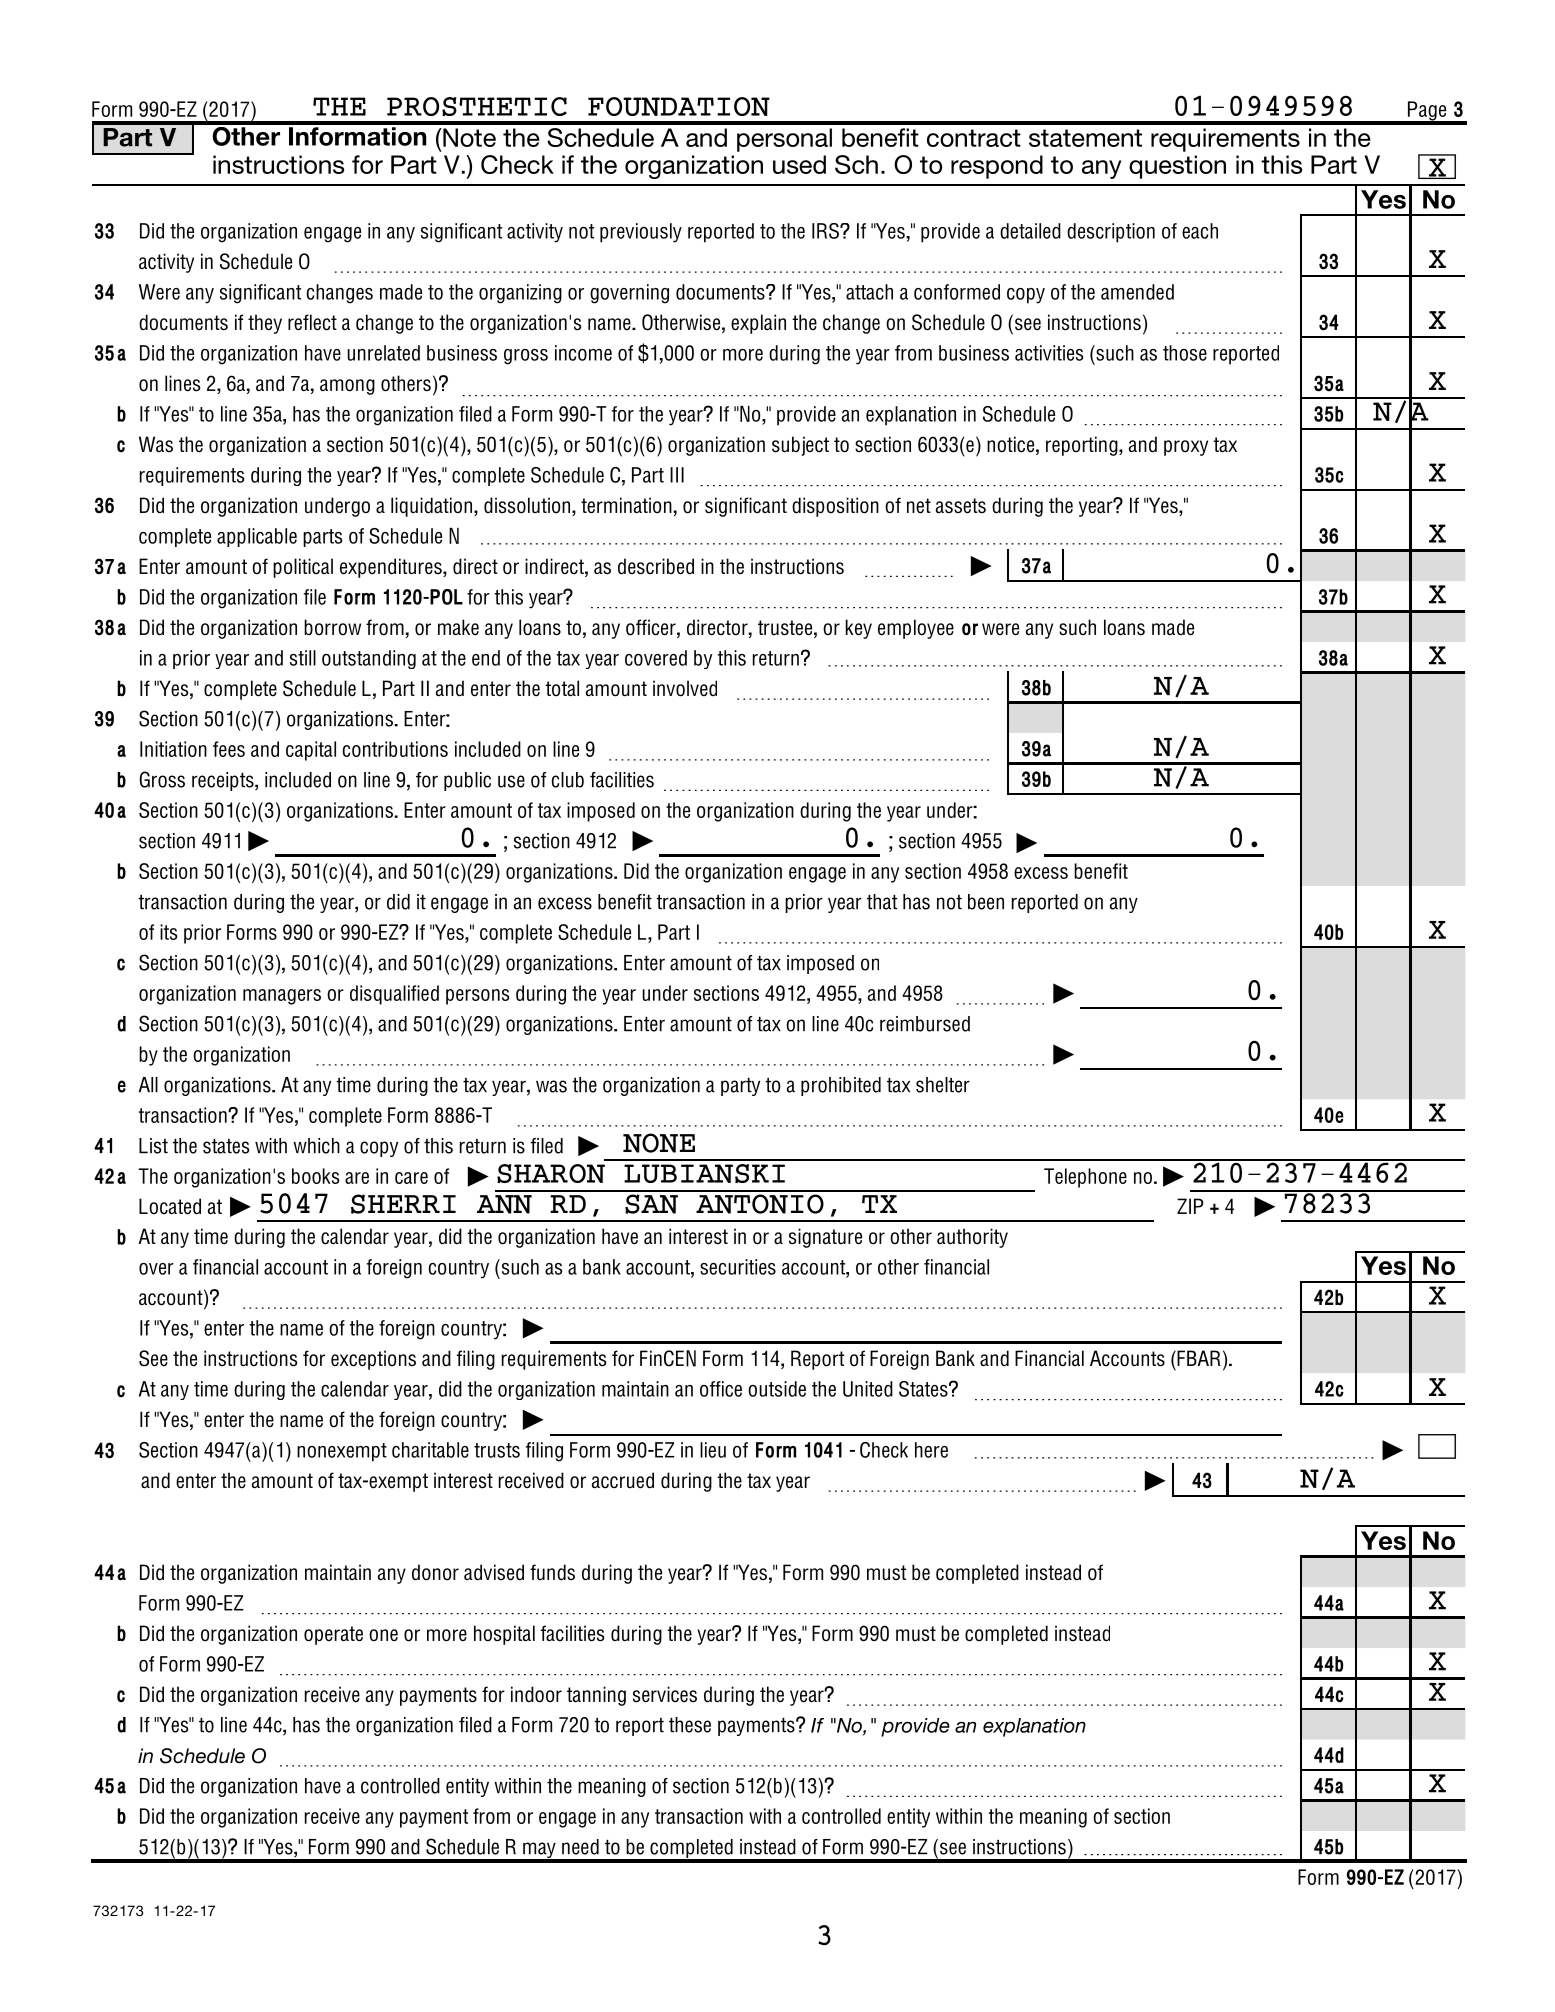 The image size is (1555, 2012). I want to click on statement, so click(1085, 138).
